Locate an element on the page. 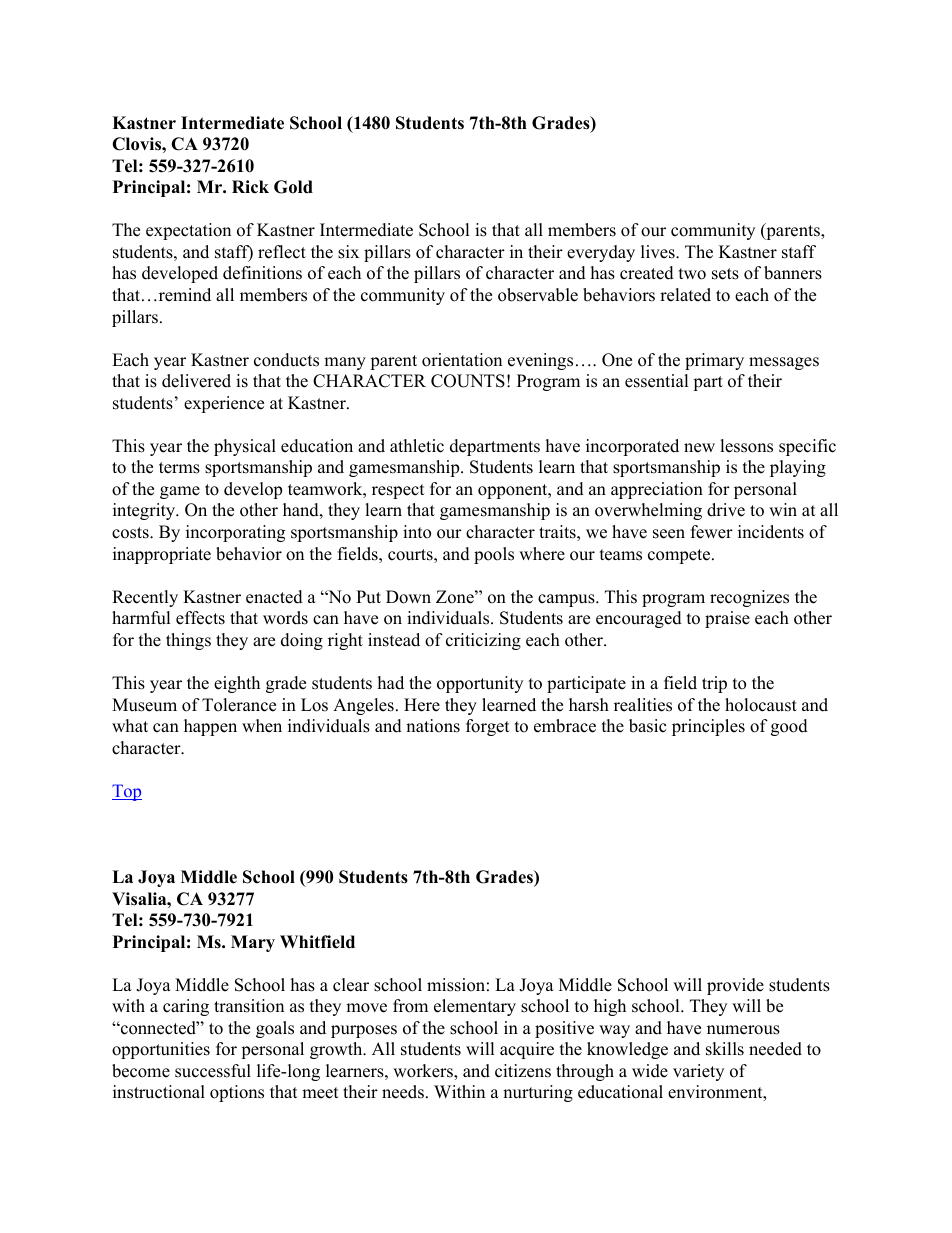 The height and width of the image is (1233, 952). expectation is located at coordinates (188, 231).
